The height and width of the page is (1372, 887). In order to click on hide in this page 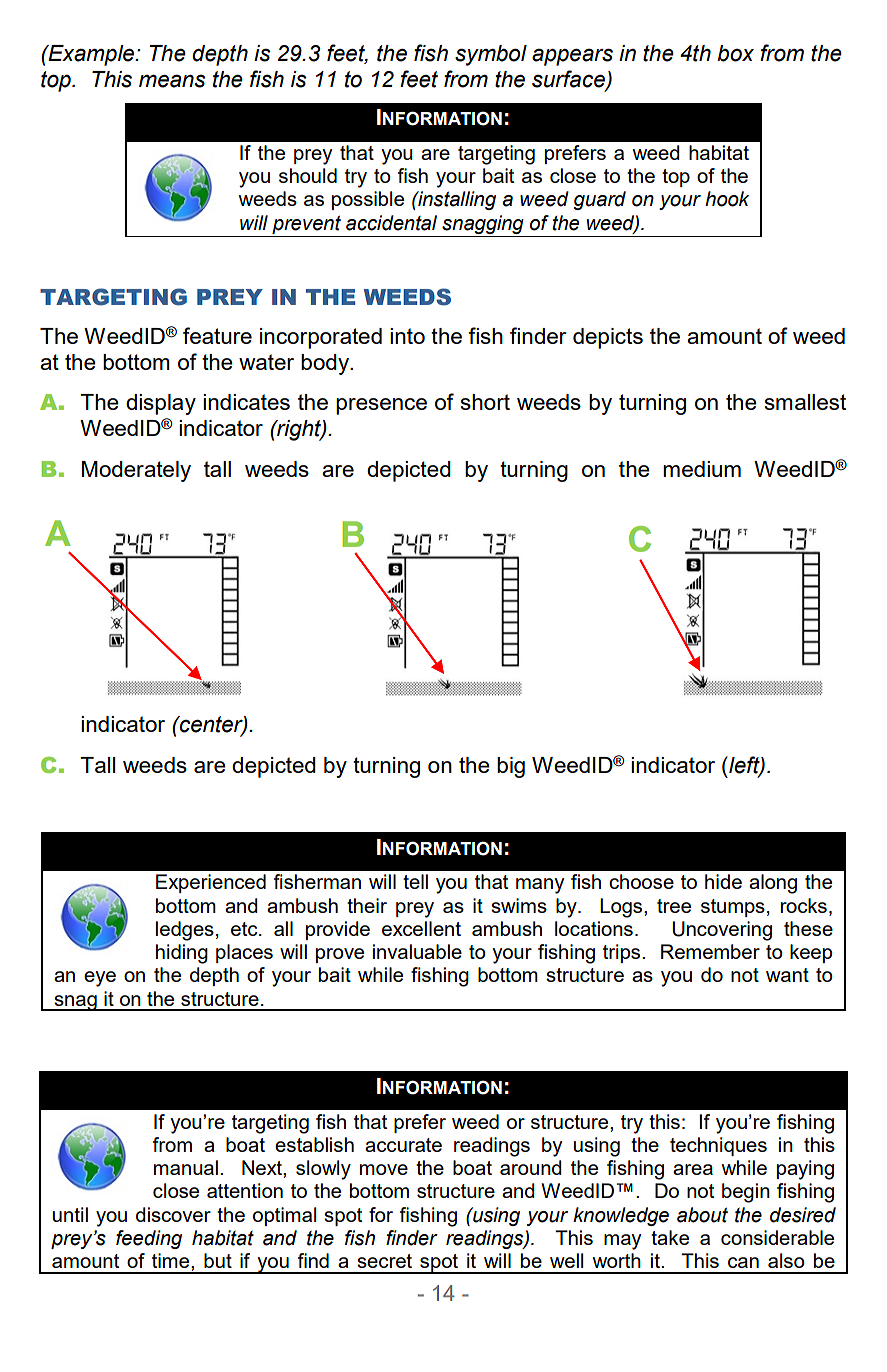, I will do `click(723, 881)`.
